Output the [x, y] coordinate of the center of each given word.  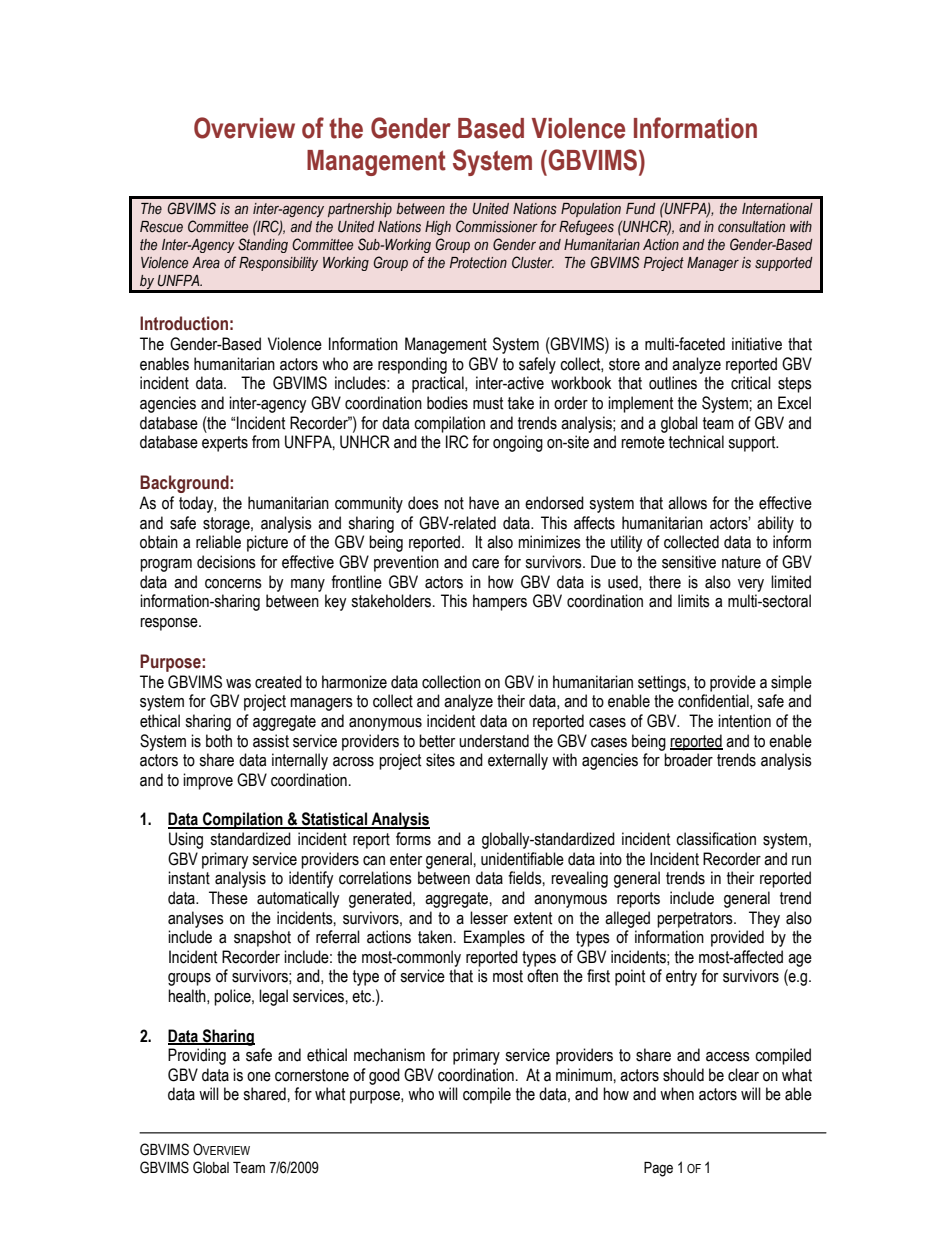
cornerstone [312, 1075]
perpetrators [696, 920]
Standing [263, 245]
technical [696, 442]
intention [744, 721]
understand [494, 741]
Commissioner [497, 226]
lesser [489, 918]
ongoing [518, 443]
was [238, 684]
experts [225, 444]
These [228, 898]
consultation [751, 227]
